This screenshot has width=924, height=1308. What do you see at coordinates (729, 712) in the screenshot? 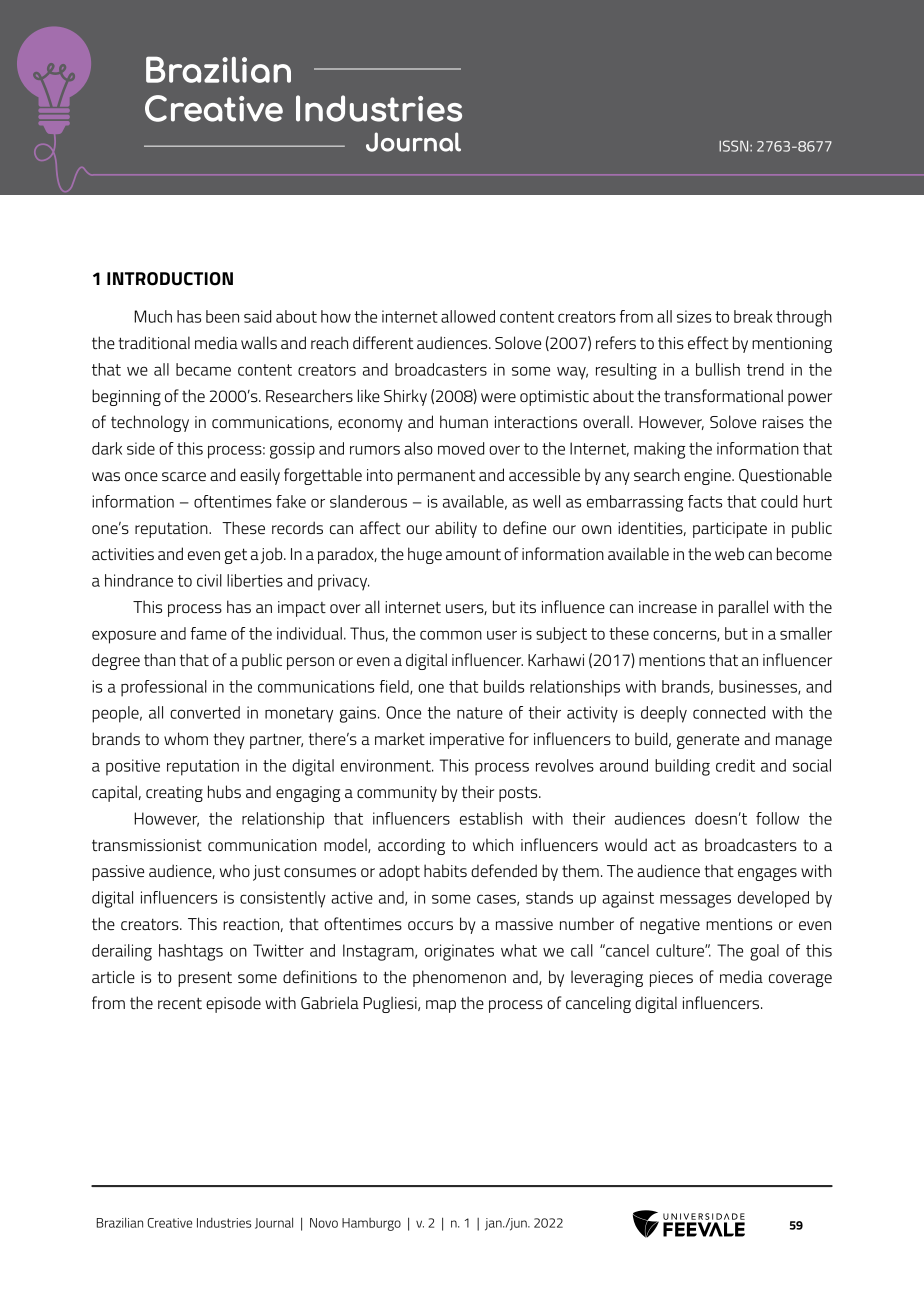
I see `connected` at bounding box center [729, 712].
